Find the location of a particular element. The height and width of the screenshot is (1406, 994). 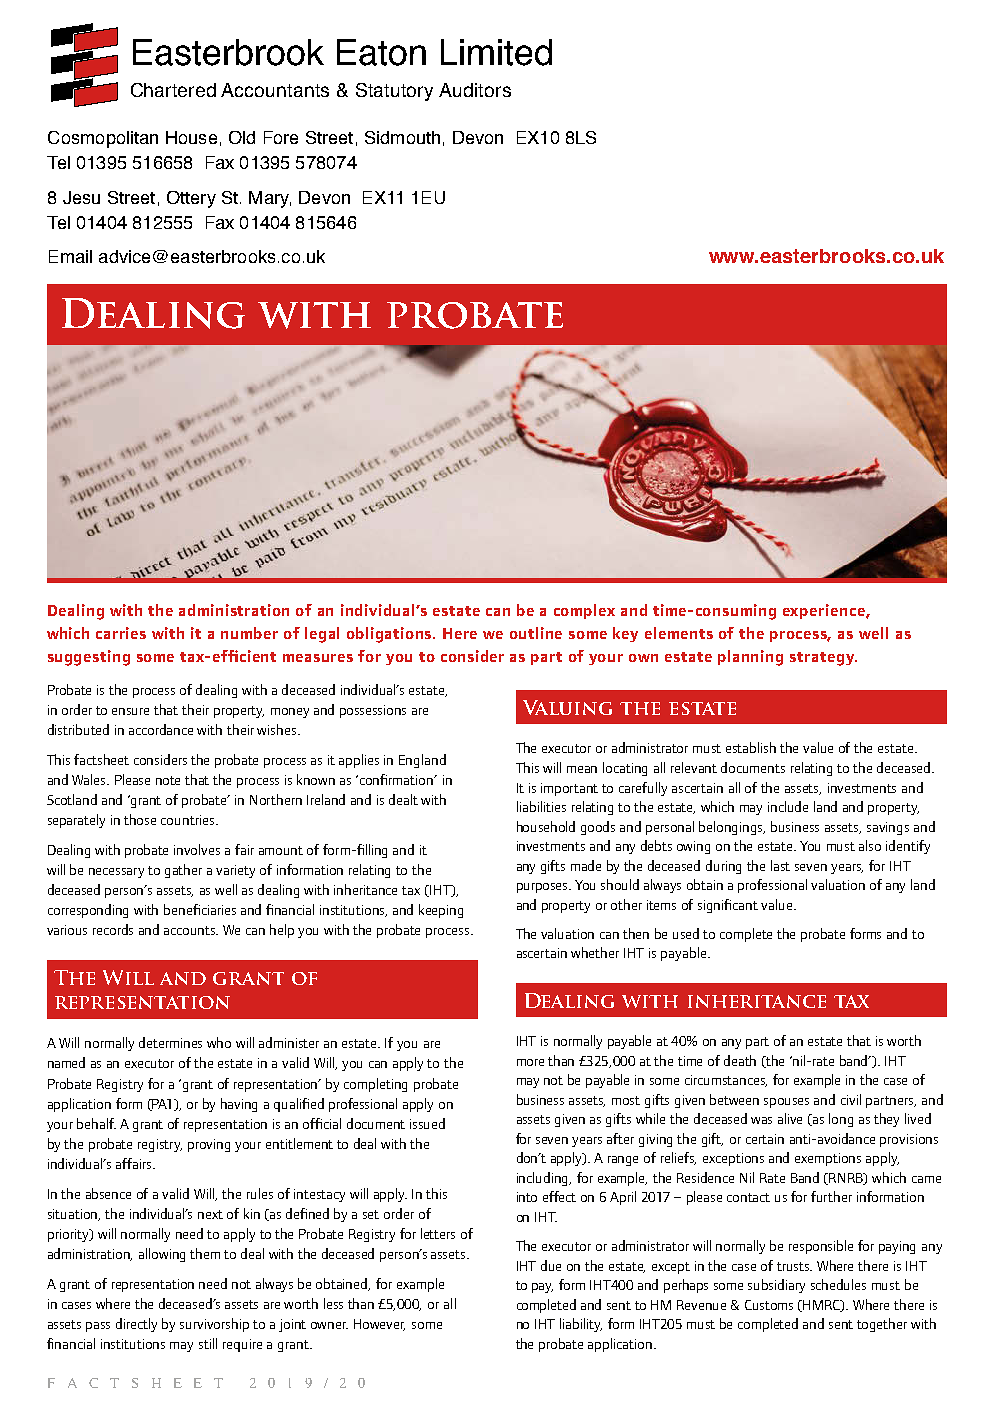

Limited is located at coordinates (496, 52).
